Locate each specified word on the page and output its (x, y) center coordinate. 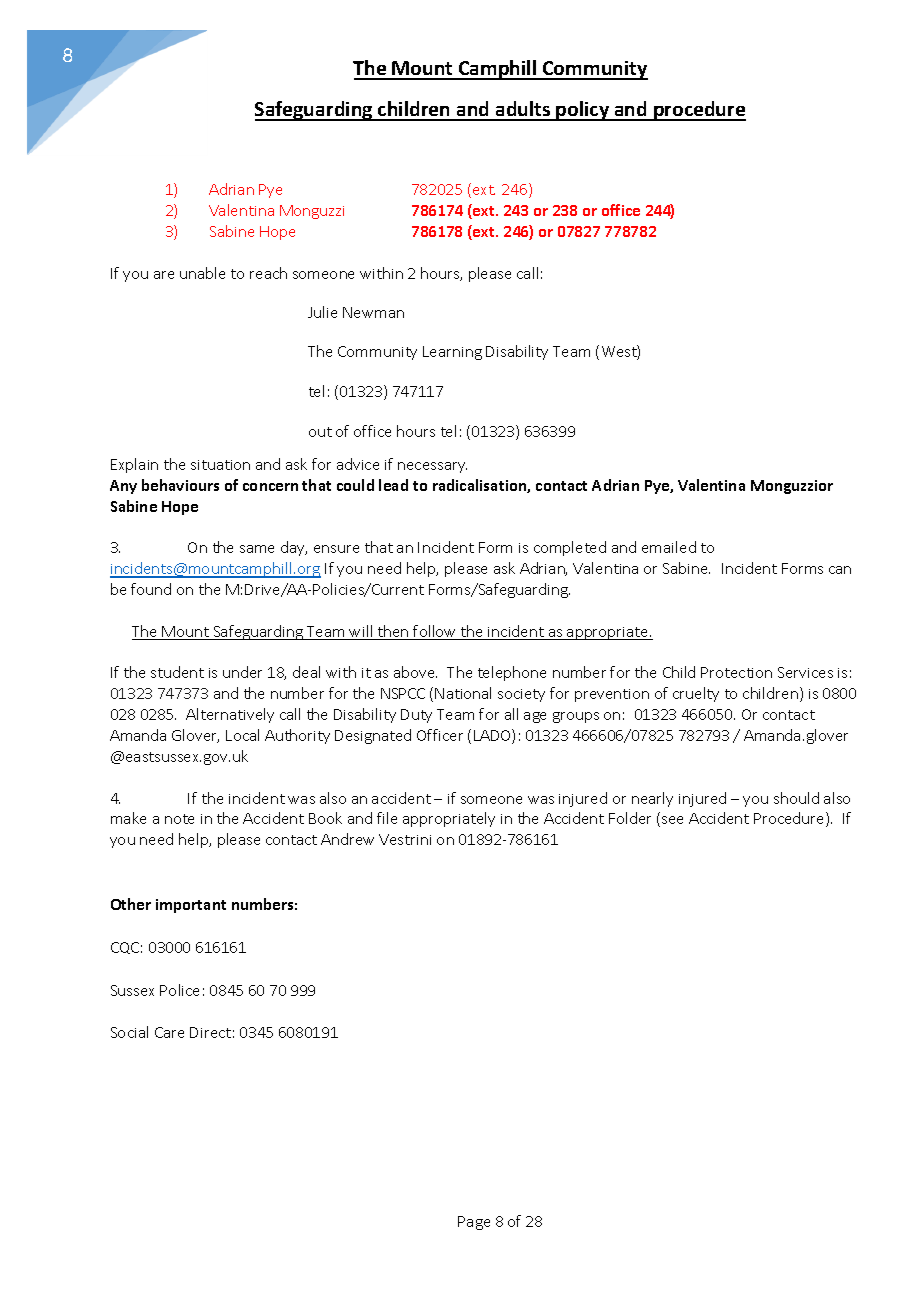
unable (202, 273)
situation (220, 465)
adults (523, 110)
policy (583, 111)
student (177, 672)
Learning (452, 353)
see (672, 820)
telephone (512, 673)
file (387, 818)
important (191, 906)
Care (169, 1032)
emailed (669, 547)
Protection (736, 672)
